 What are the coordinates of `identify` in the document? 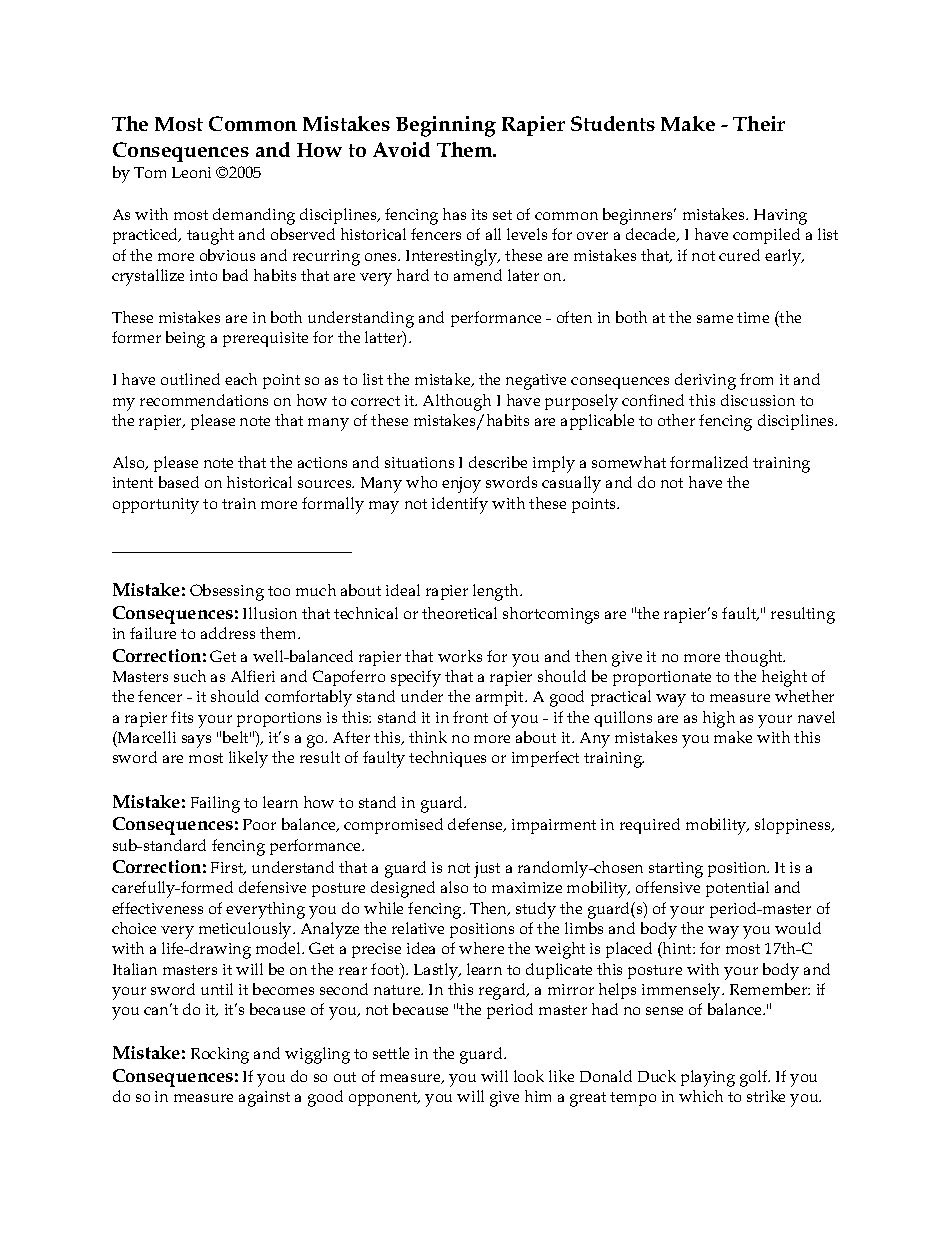 It's located at (460, 505).
